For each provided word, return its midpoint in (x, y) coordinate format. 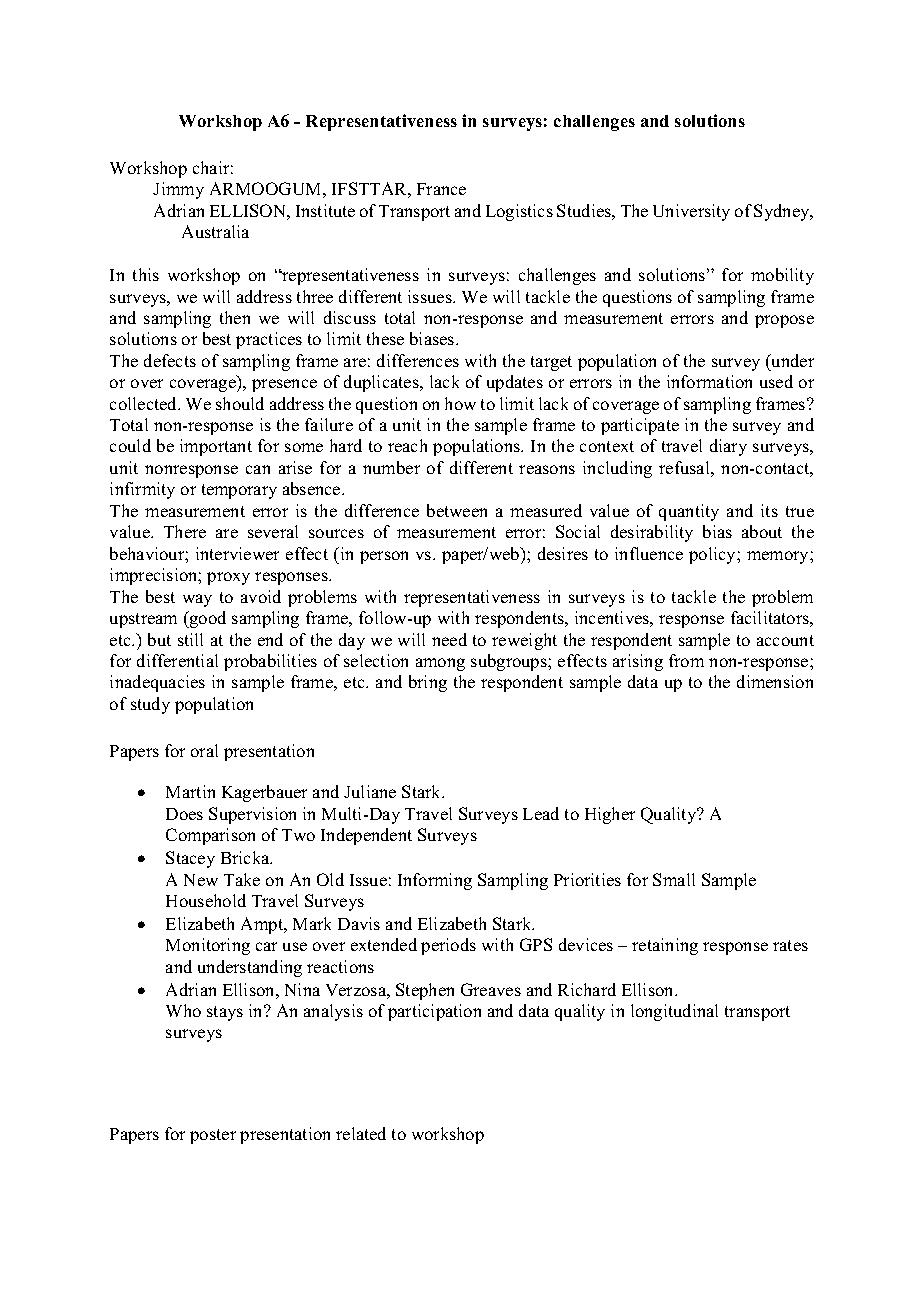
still (190, 639)
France (441, 189)
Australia (215, 231)
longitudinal (674, 1012)
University (691, 212)
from (686, 660)
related (361, 1133)
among (440, 664)
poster (213, 1136)
